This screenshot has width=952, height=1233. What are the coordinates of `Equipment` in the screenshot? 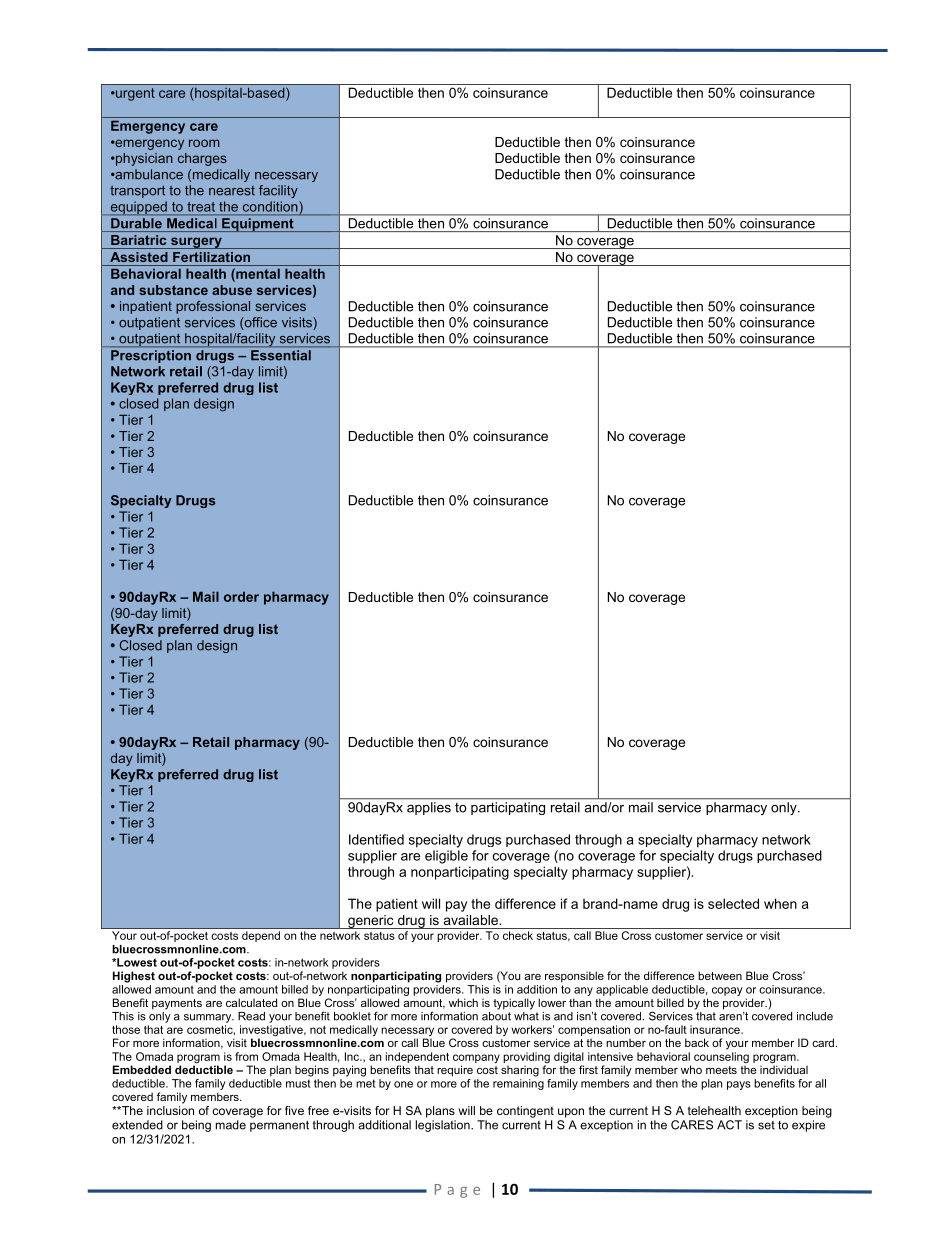 It's located at (258, 225).
